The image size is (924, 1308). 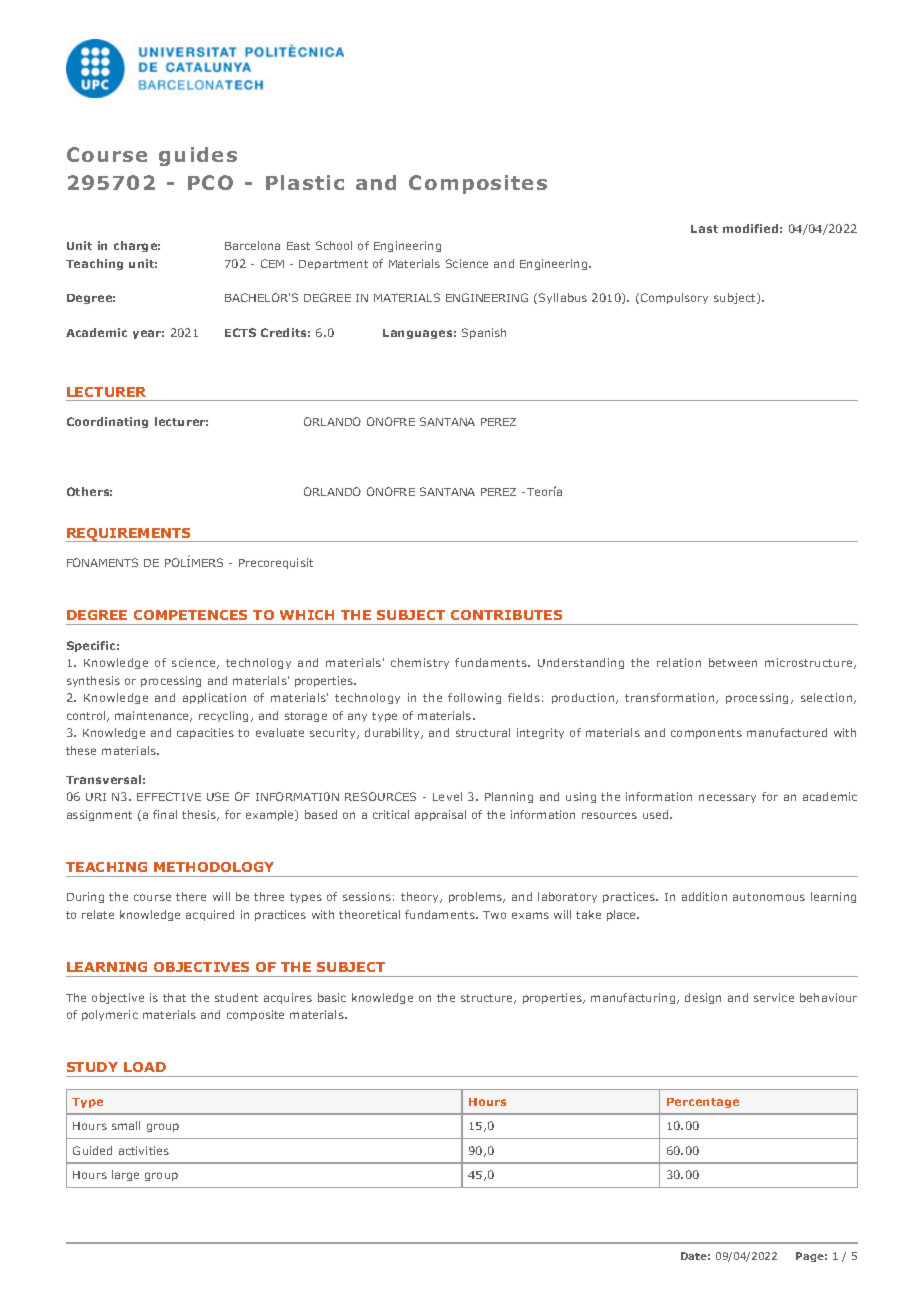 What do you see at coordinates (332, 997) in the document?
I see `basic` at bounding box center [332, 997].
